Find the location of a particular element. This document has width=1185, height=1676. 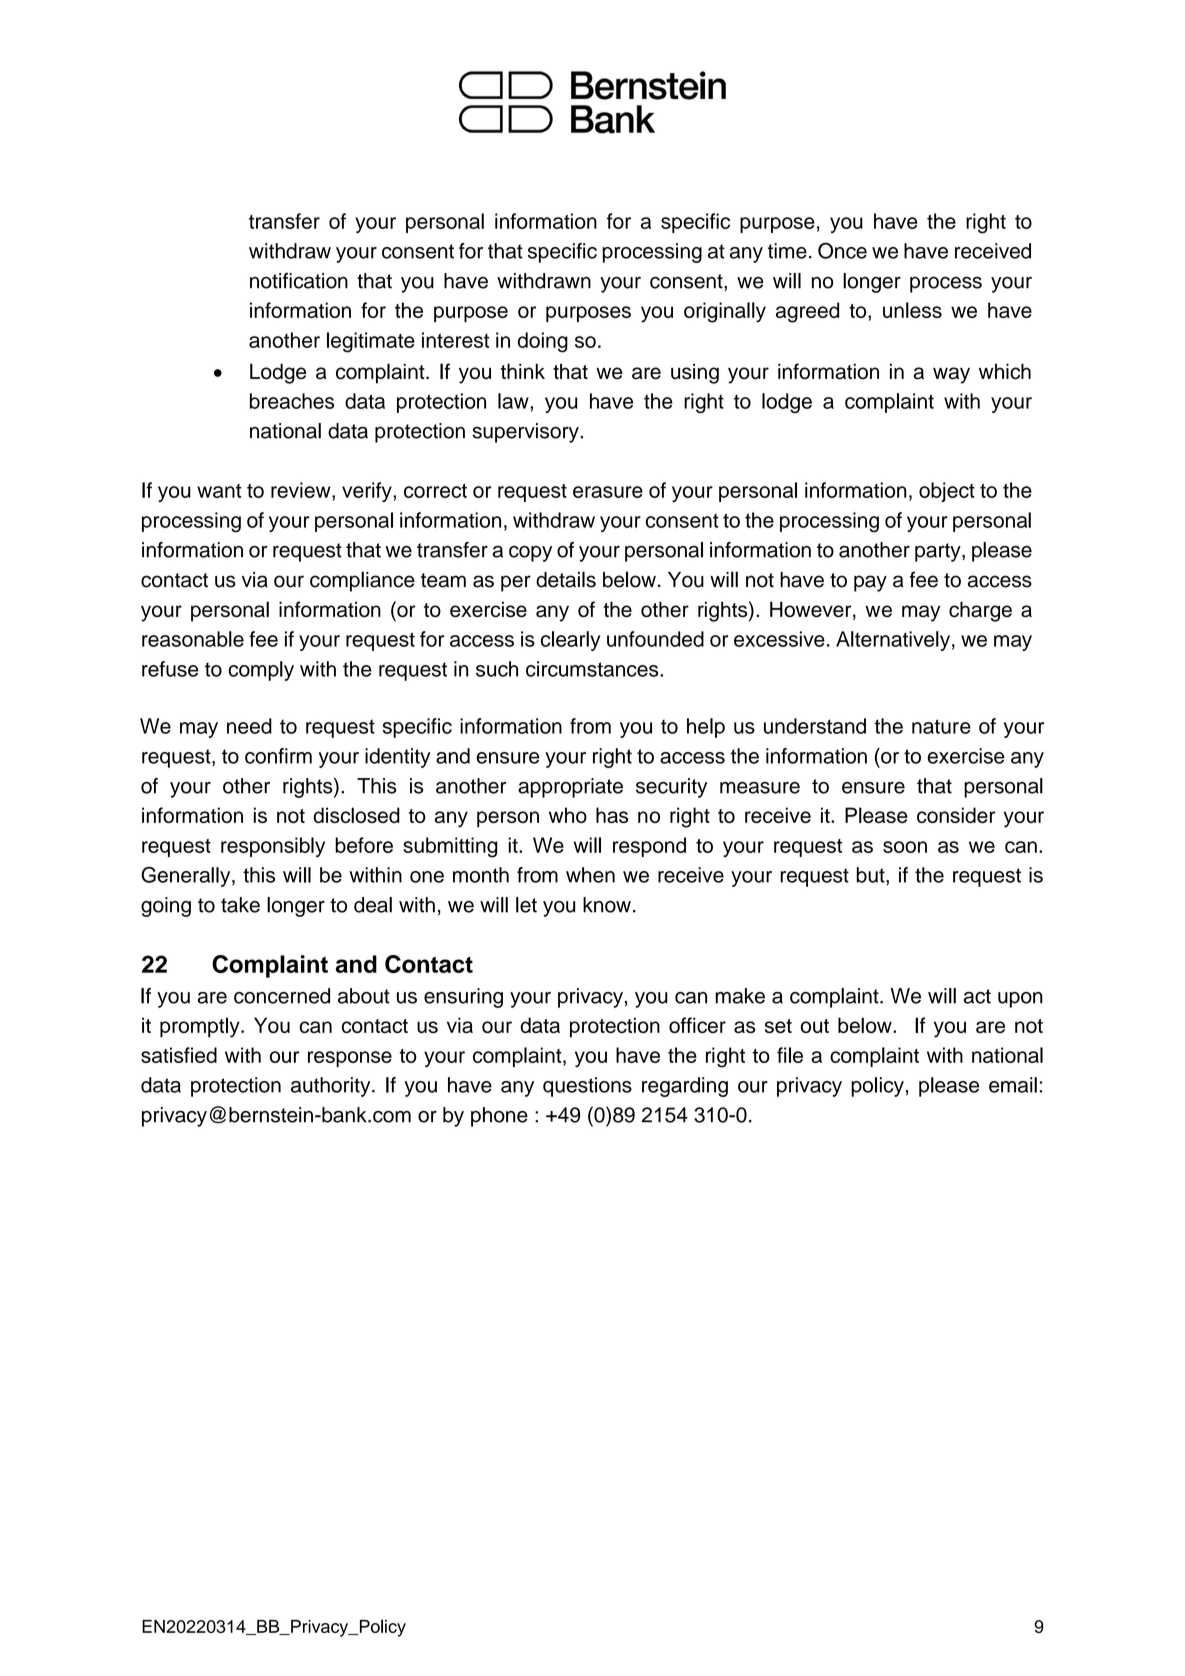

nature is located at coordinates (941, 726).
